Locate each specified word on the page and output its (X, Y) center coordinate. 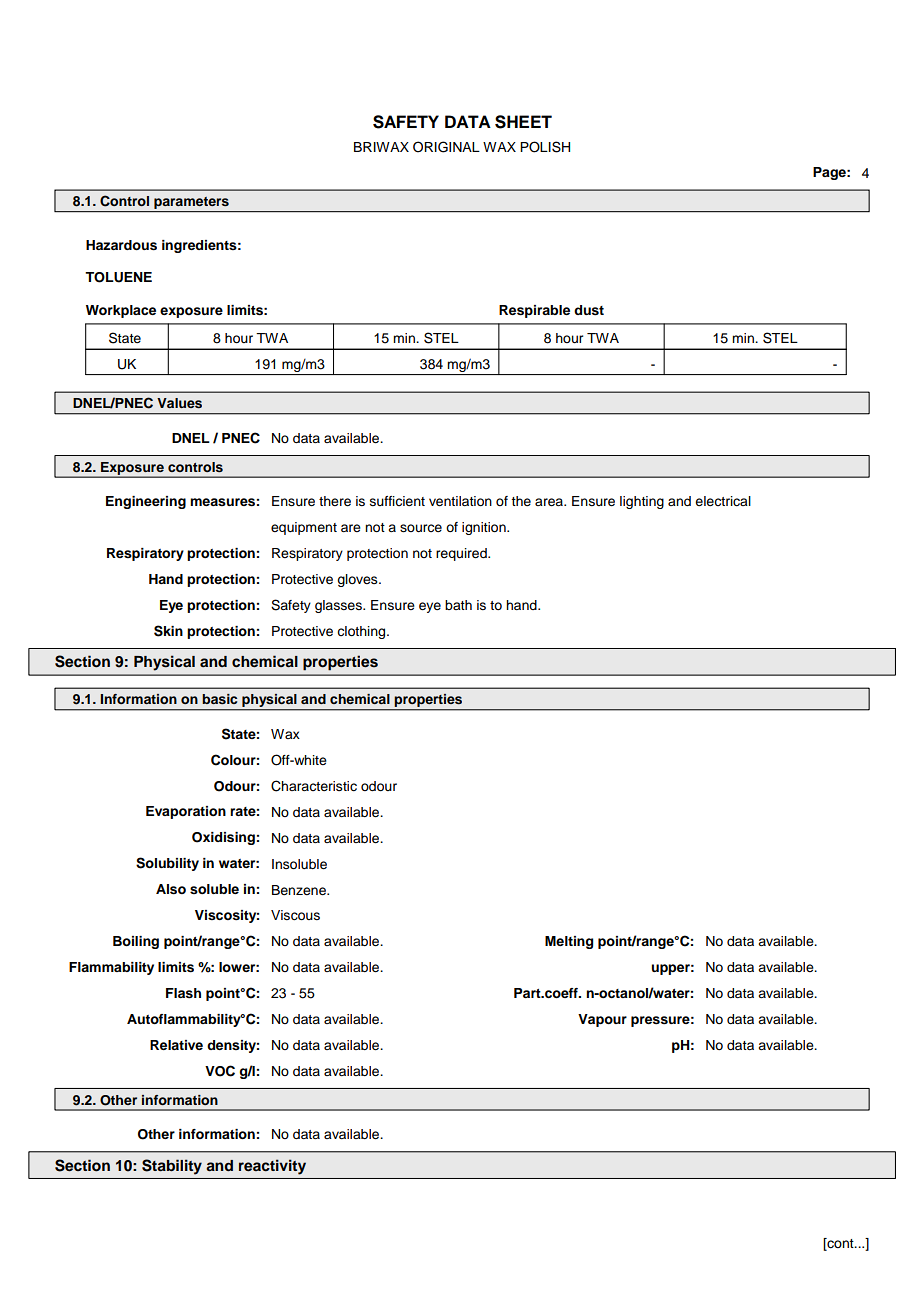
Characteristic (314, 786)
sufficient (397, 501)
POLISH (545, 147)
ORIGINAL (446, 147)
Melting (569, 942)
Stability (172, 1167)
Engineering (146, 502)
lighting (642, 502)
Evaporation (186, 812)
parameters (191, 204)
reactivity (272, 1167)
